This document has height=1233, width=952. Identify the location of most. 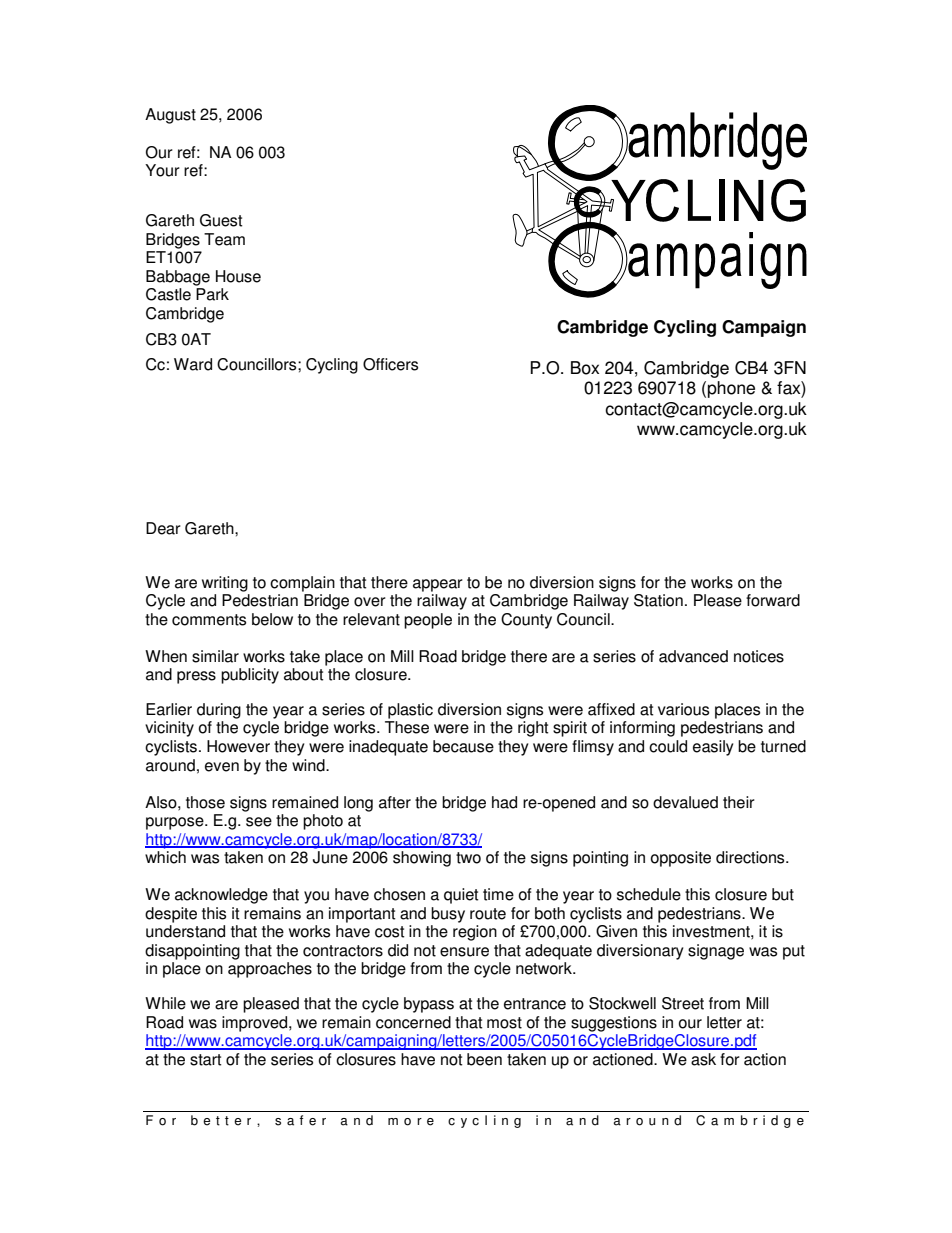
(504, 1023).
